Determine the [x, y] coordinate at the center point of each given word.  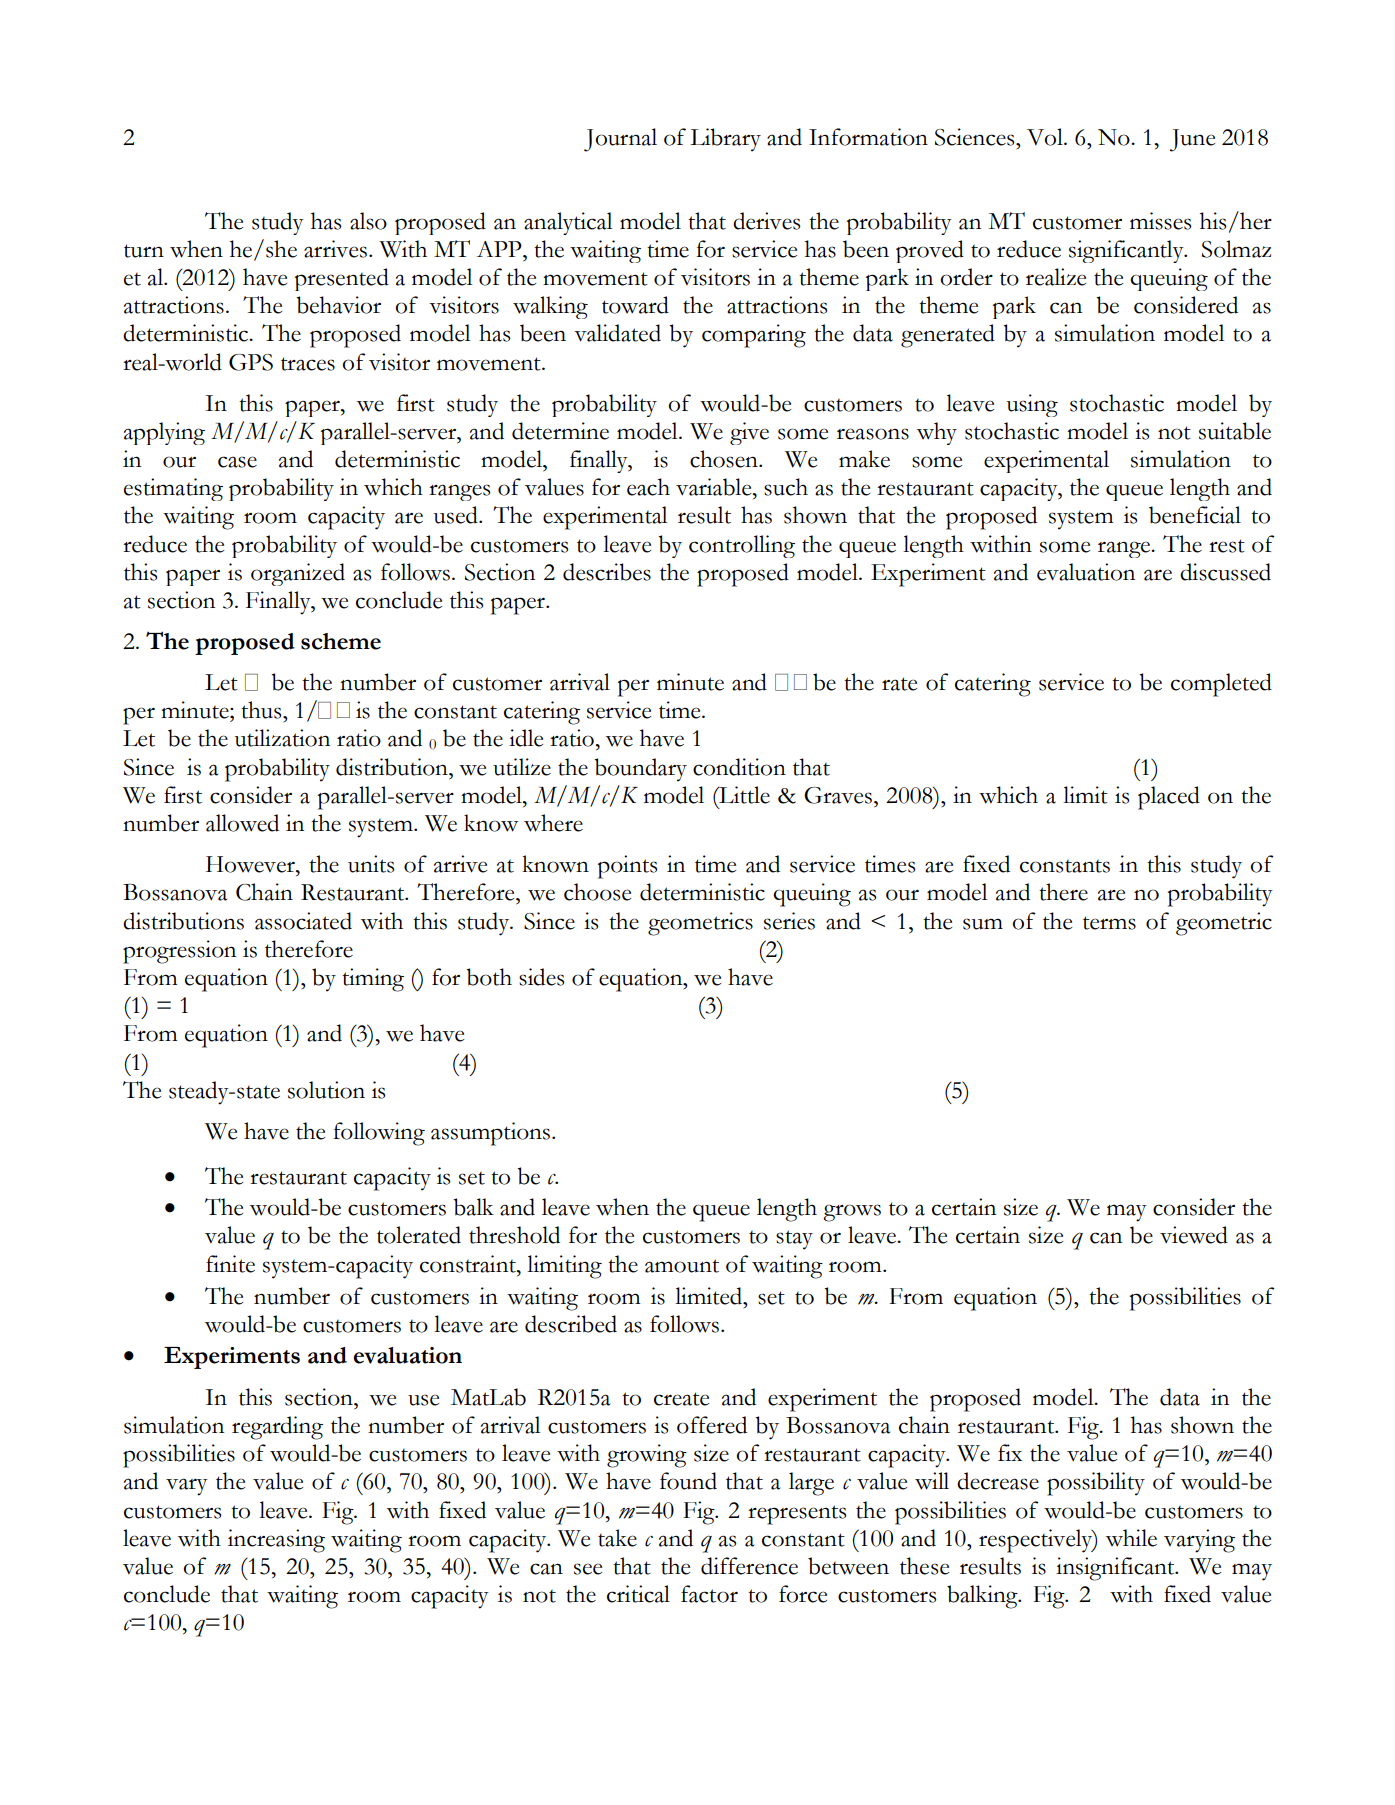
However [251, 864]
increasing [276, 1541]
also [368, 221]
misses [1160, 221]
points [627, 867]
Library [725, 140]
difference [749, 1566]
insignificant [1116, 1569]
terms [1109, 923]
